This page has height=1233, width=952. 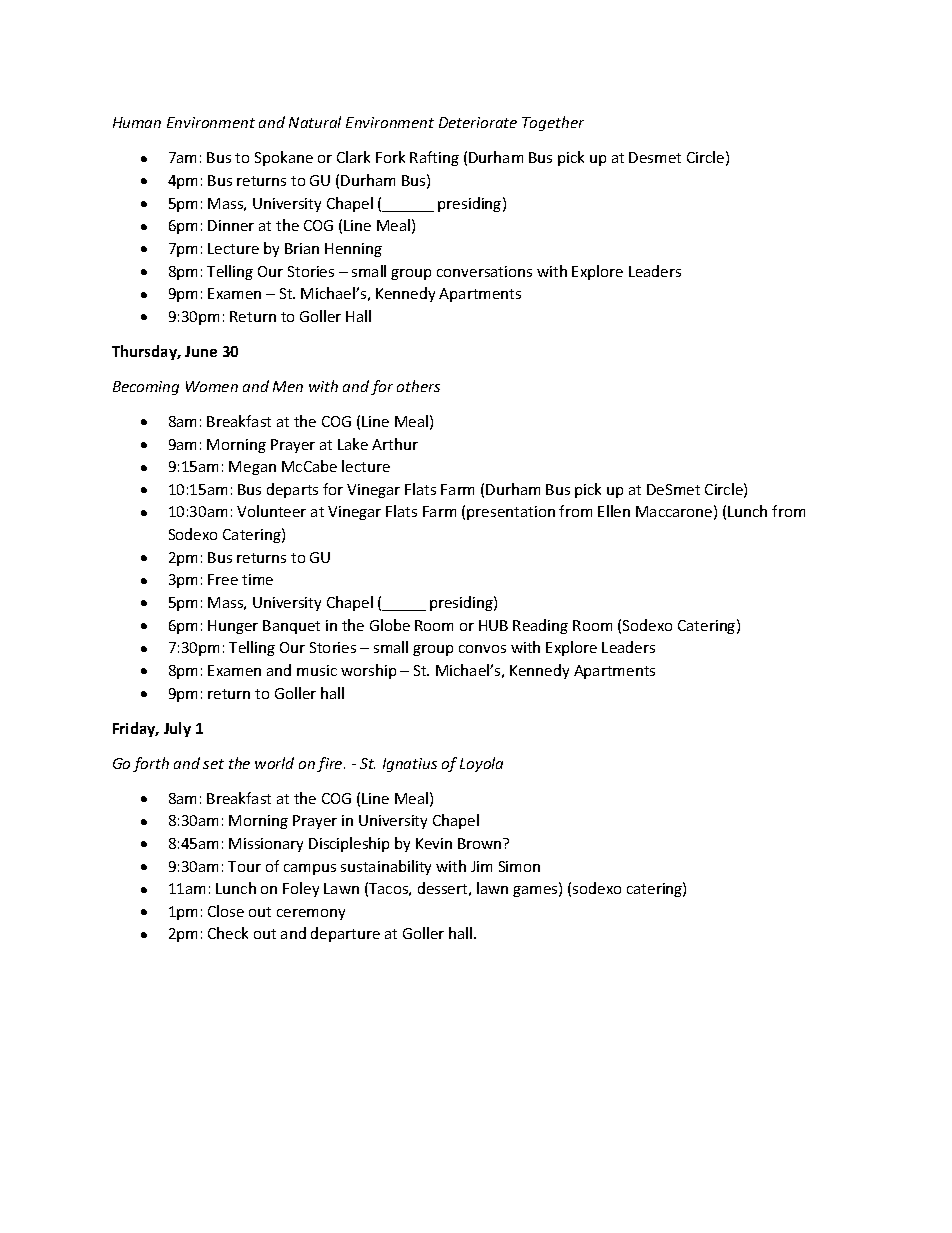 I want to click on conversations, so click(x=484, y=271).
